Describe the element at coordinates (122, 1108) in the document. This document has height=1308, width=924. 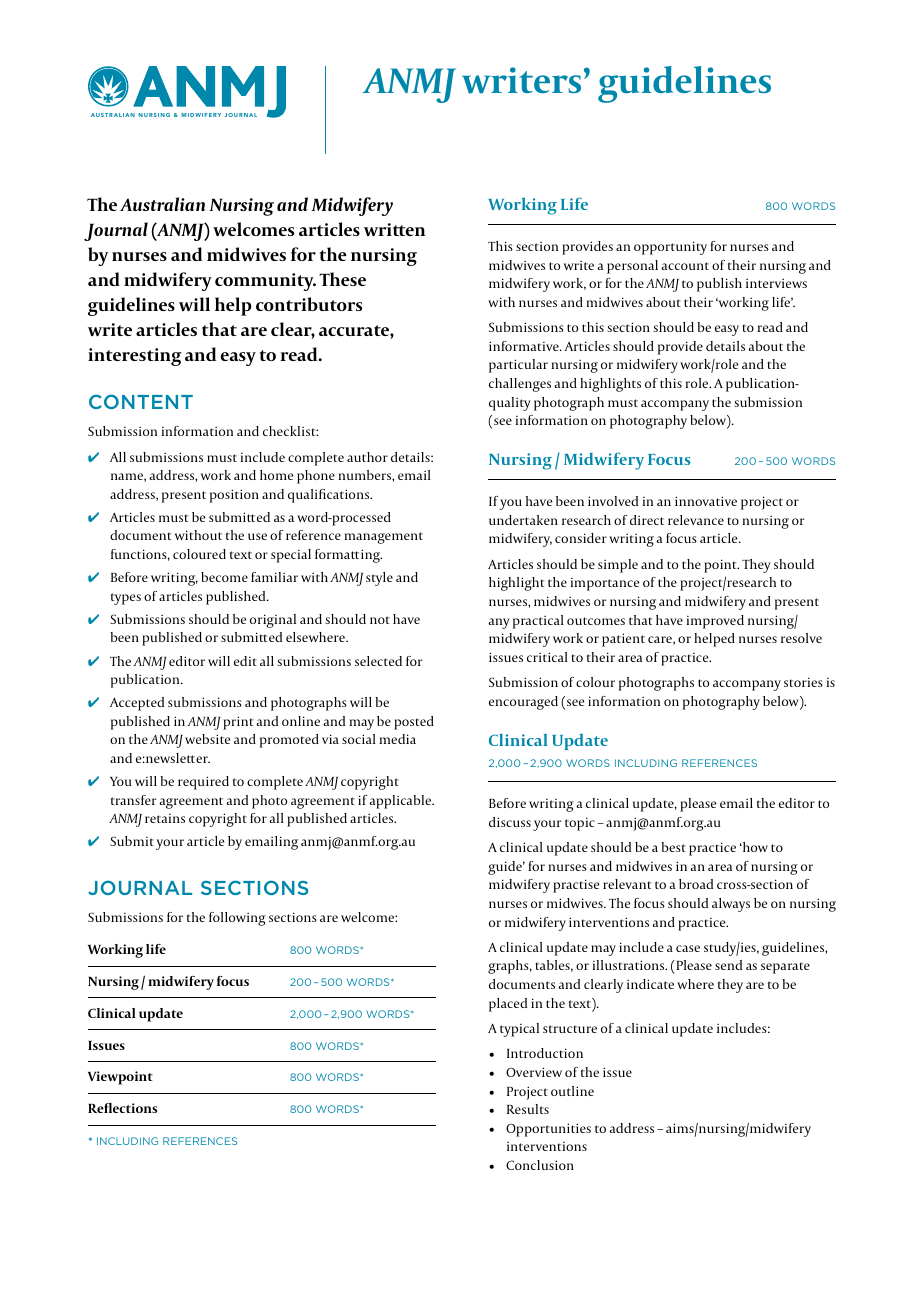
I see `Reflections` at that location.
